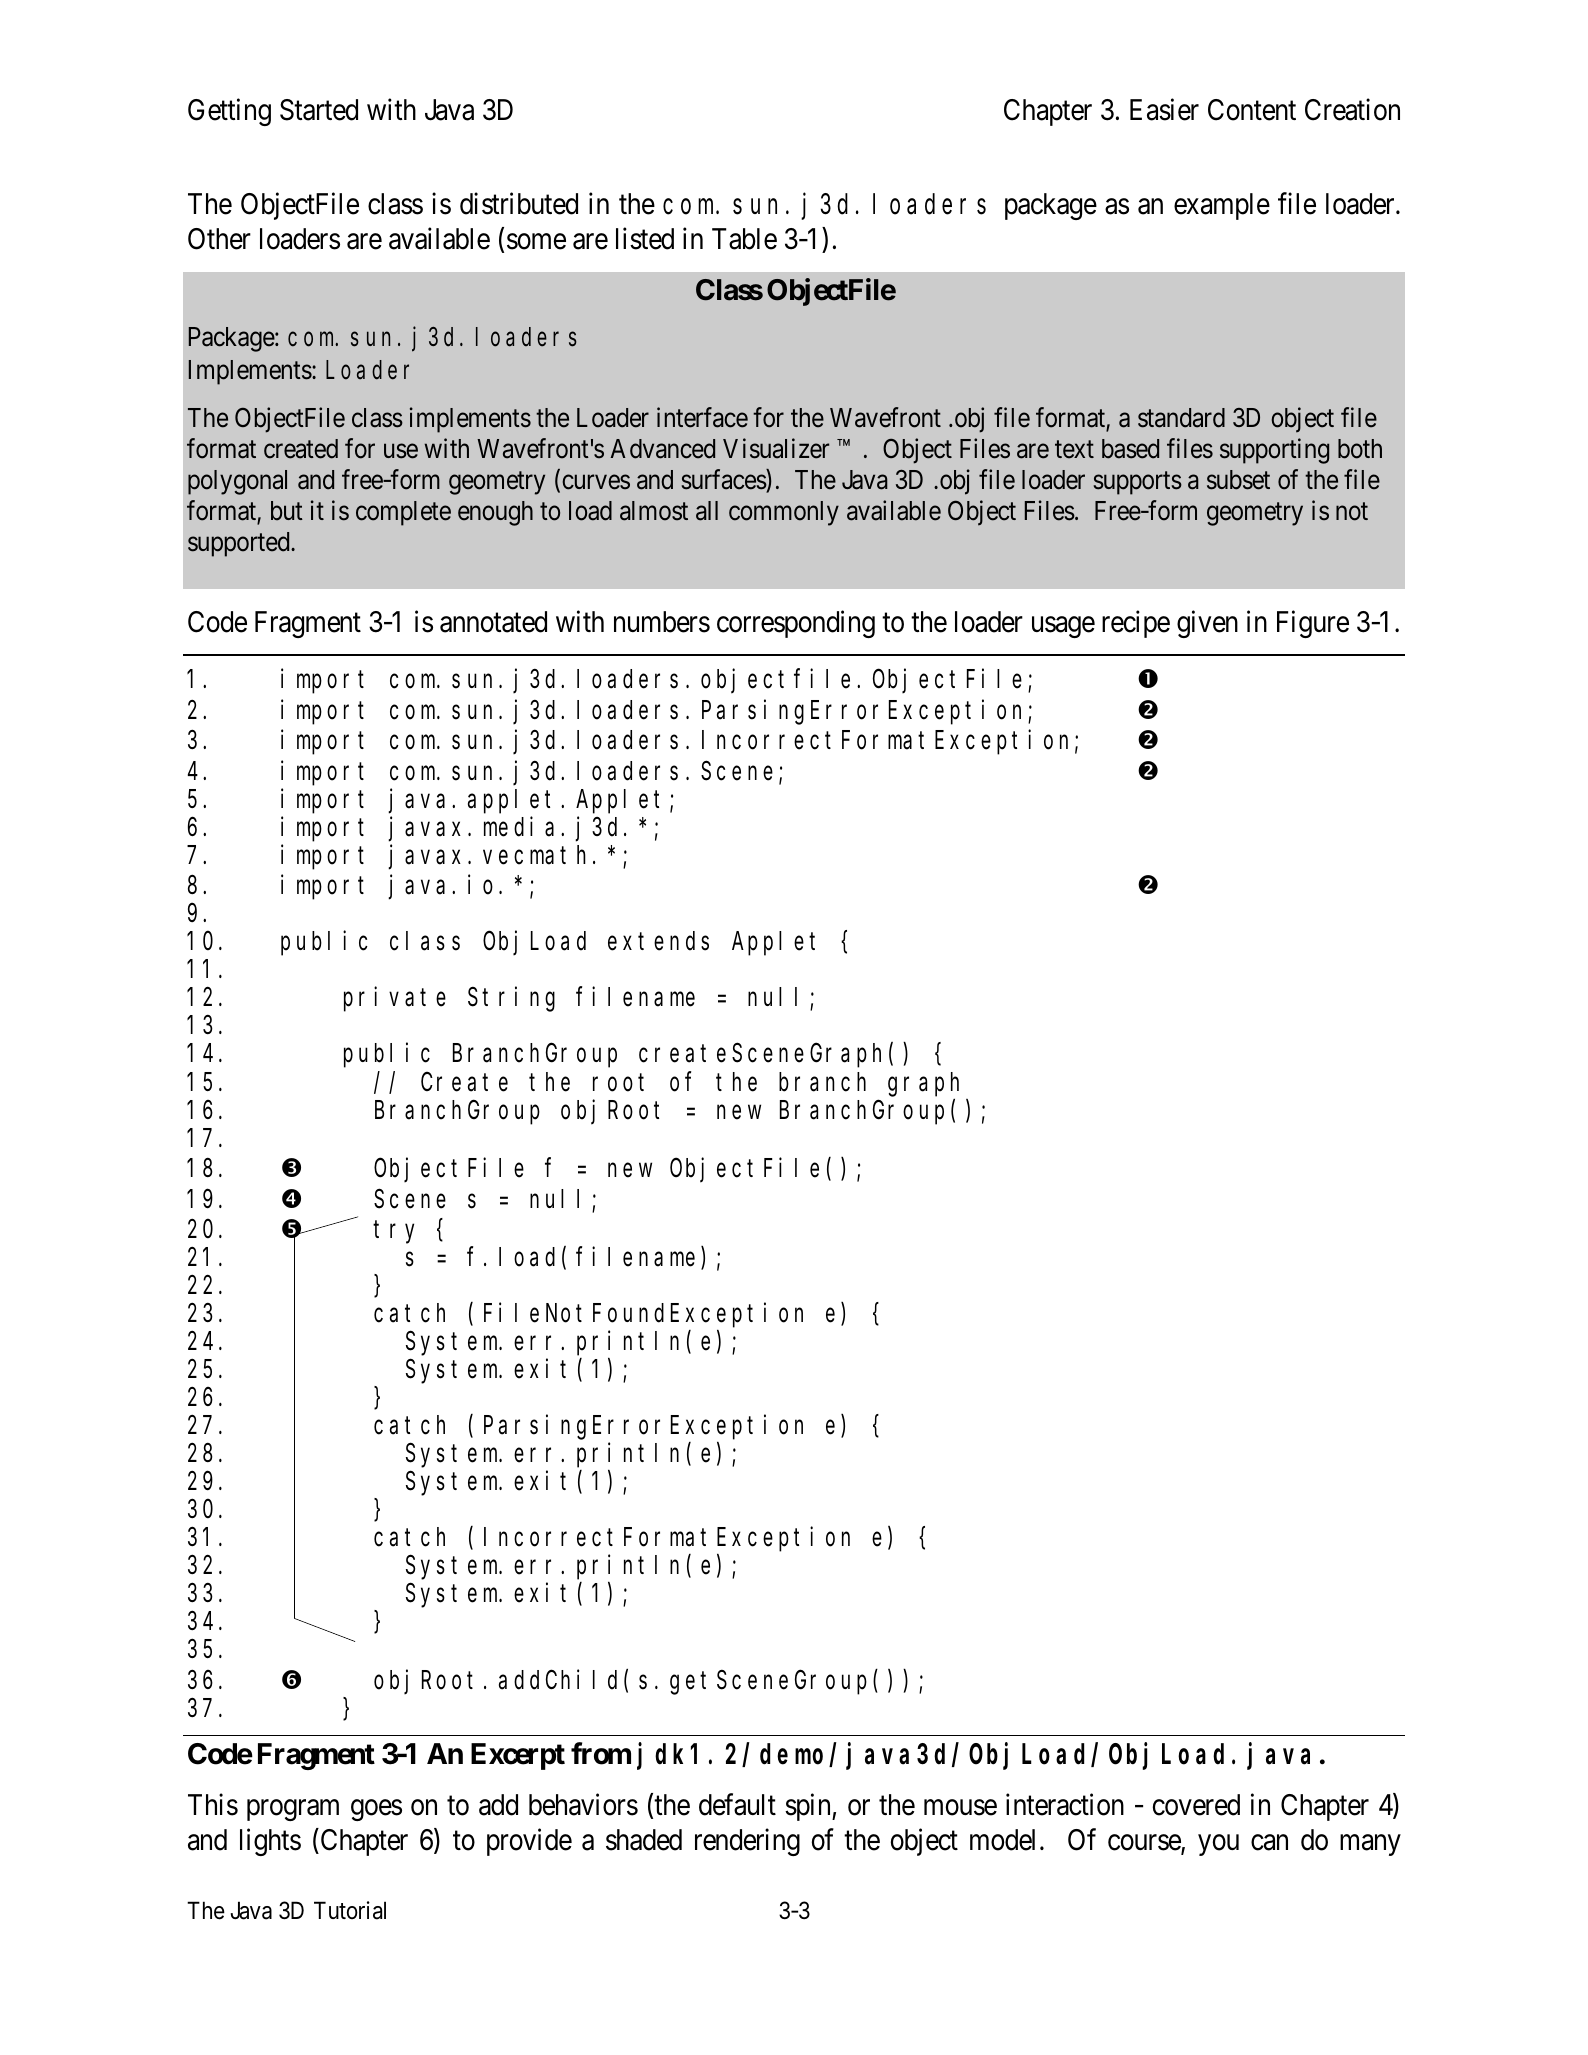 Image resolution: width=1588 pixels, height=2055 pixels. I want to click on goes, so click(376, 1810).
